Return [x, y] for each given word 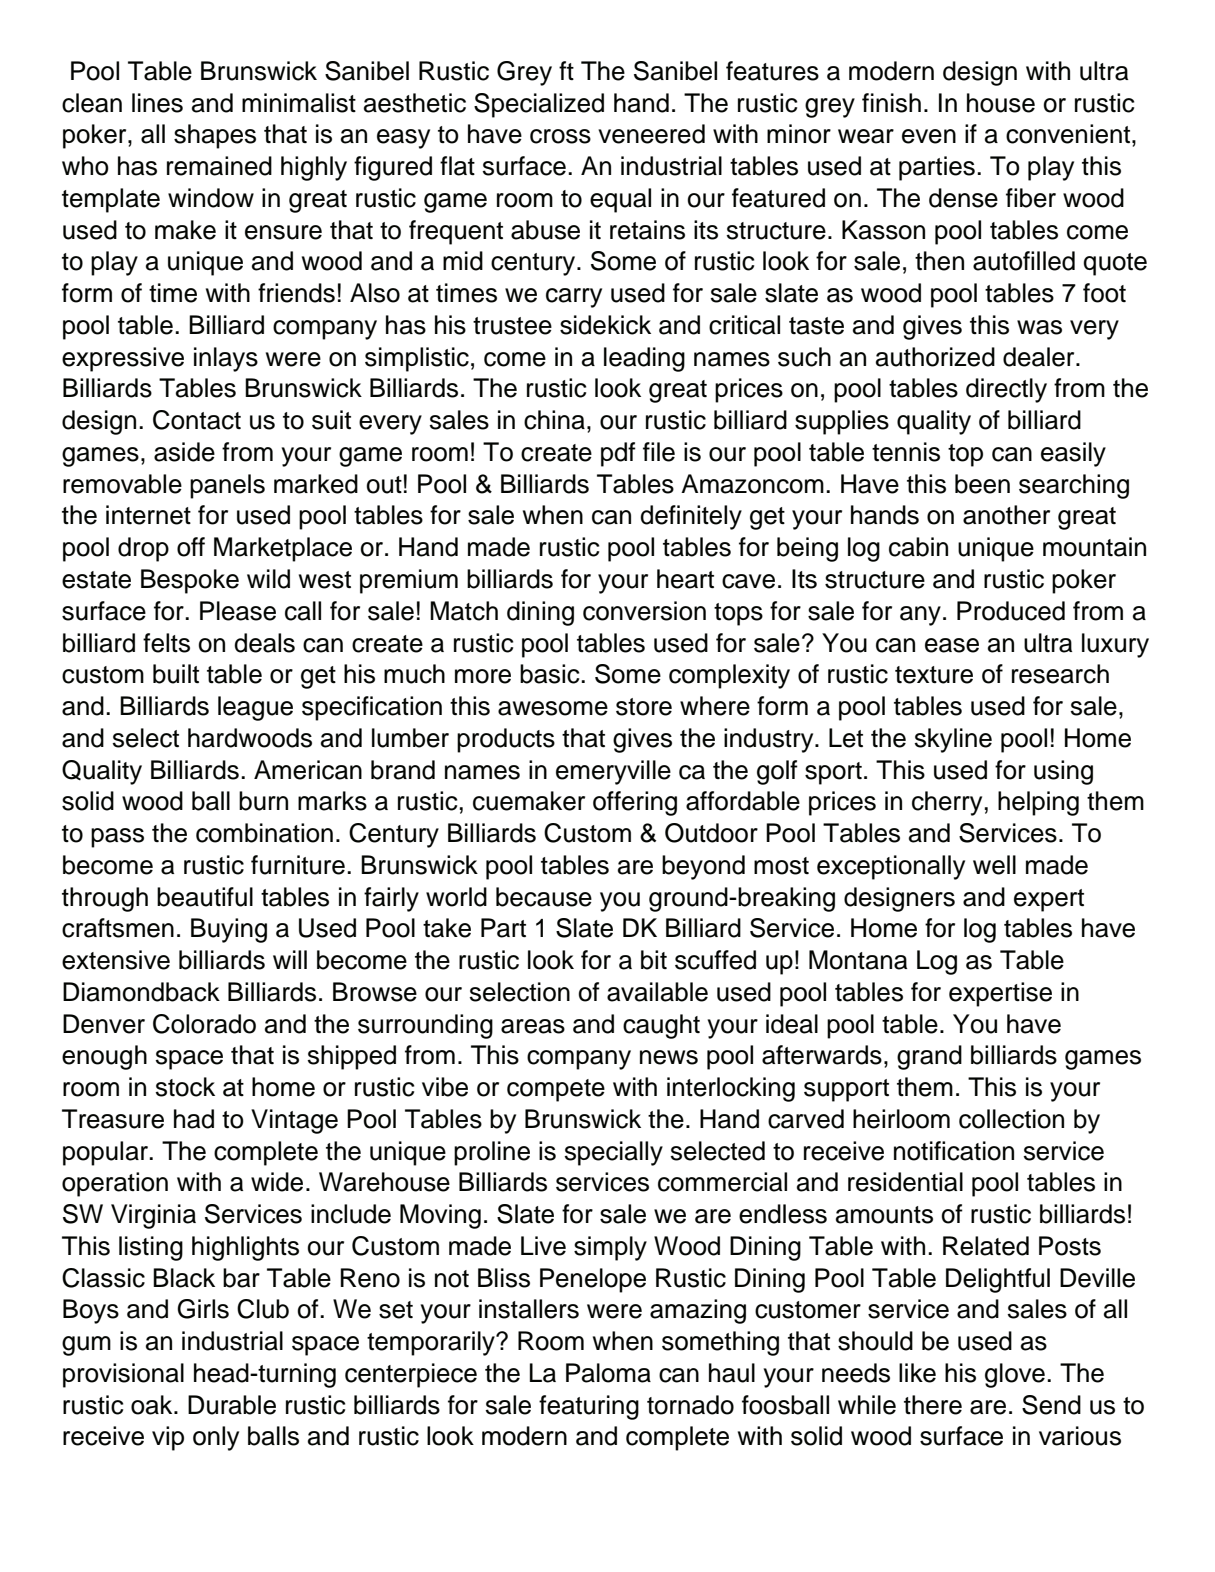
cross [560, 136]
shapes [215, 136]
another [1006, 515]
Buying [229, 930]
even [929, 136]
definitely [691, 517]
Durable [232, 1405]
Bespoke [190, 581]
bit [654, 960]
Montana [858, 960]
